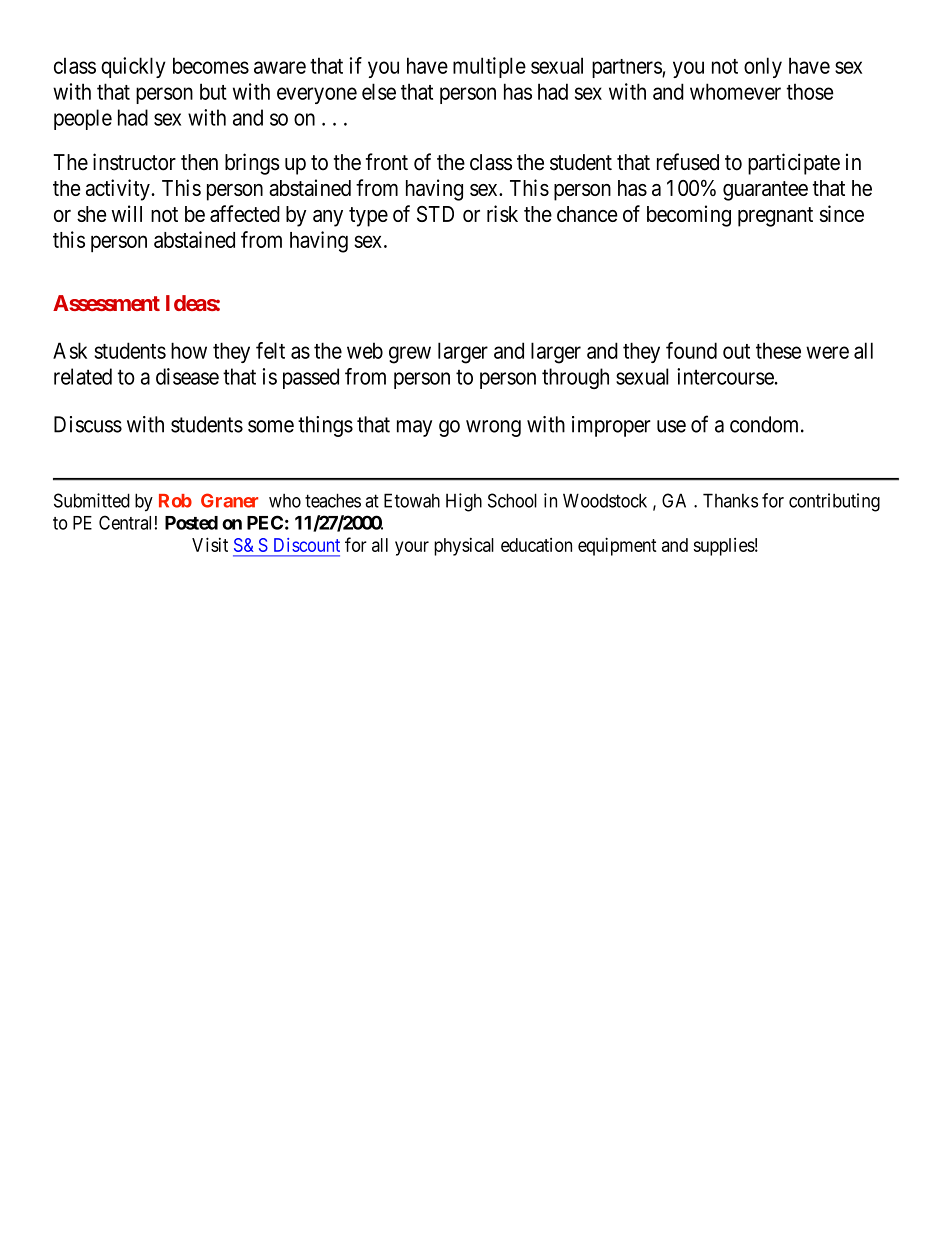 Image resolution: width=952 pixels, height=1233 pixels. Describe the element at coordinates (735, 91) in the screenshot. I see `whomever` at that location.
